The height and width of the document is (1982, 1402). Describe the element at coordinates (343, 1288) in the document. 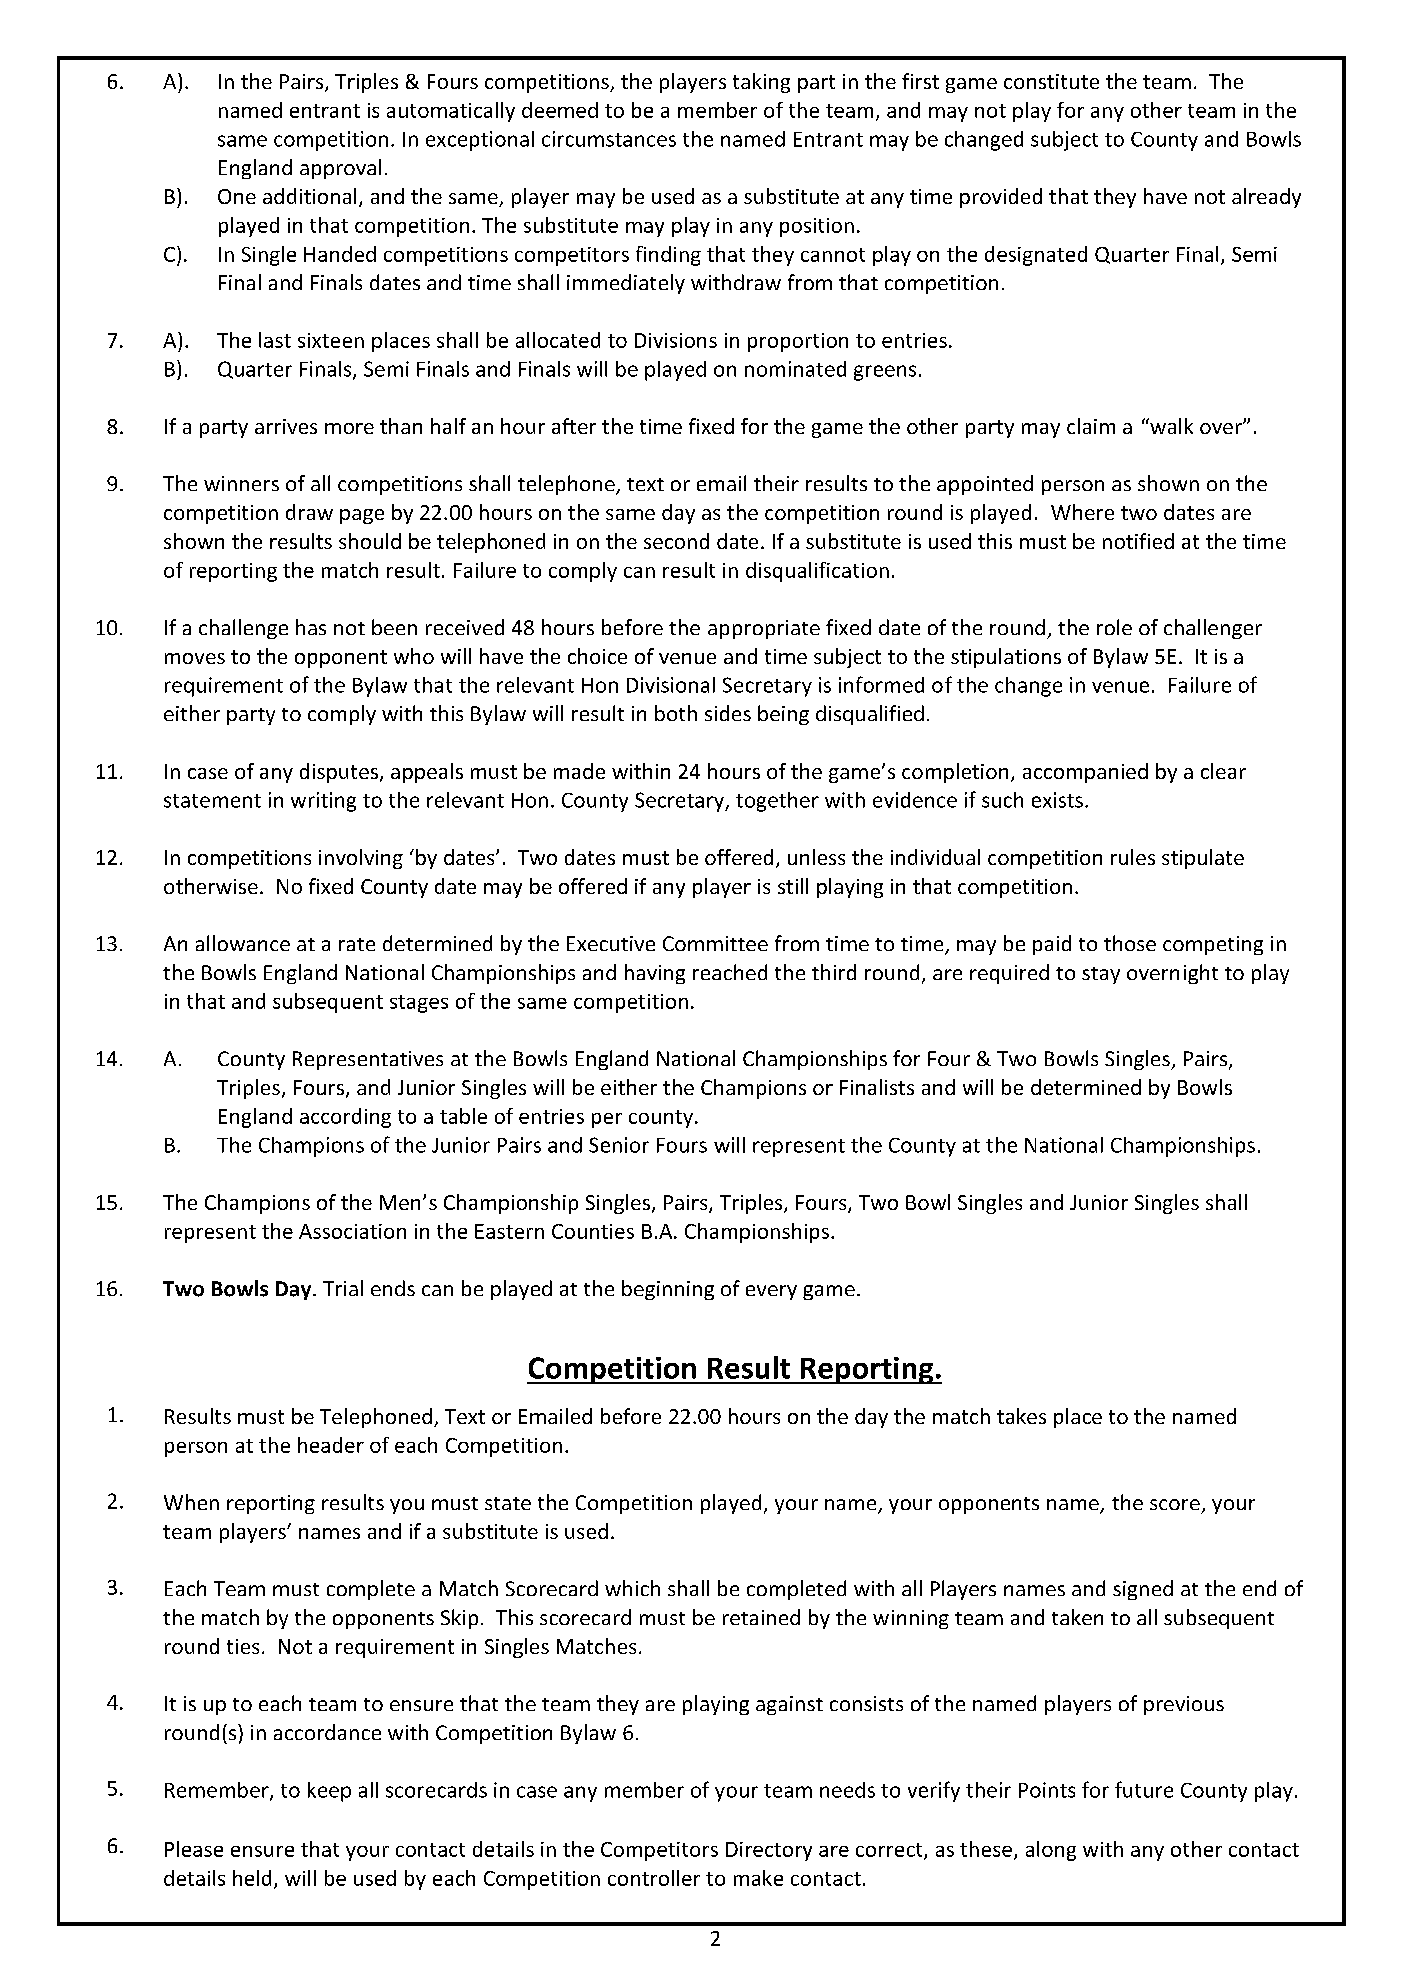

I see `Trial` at that location.
